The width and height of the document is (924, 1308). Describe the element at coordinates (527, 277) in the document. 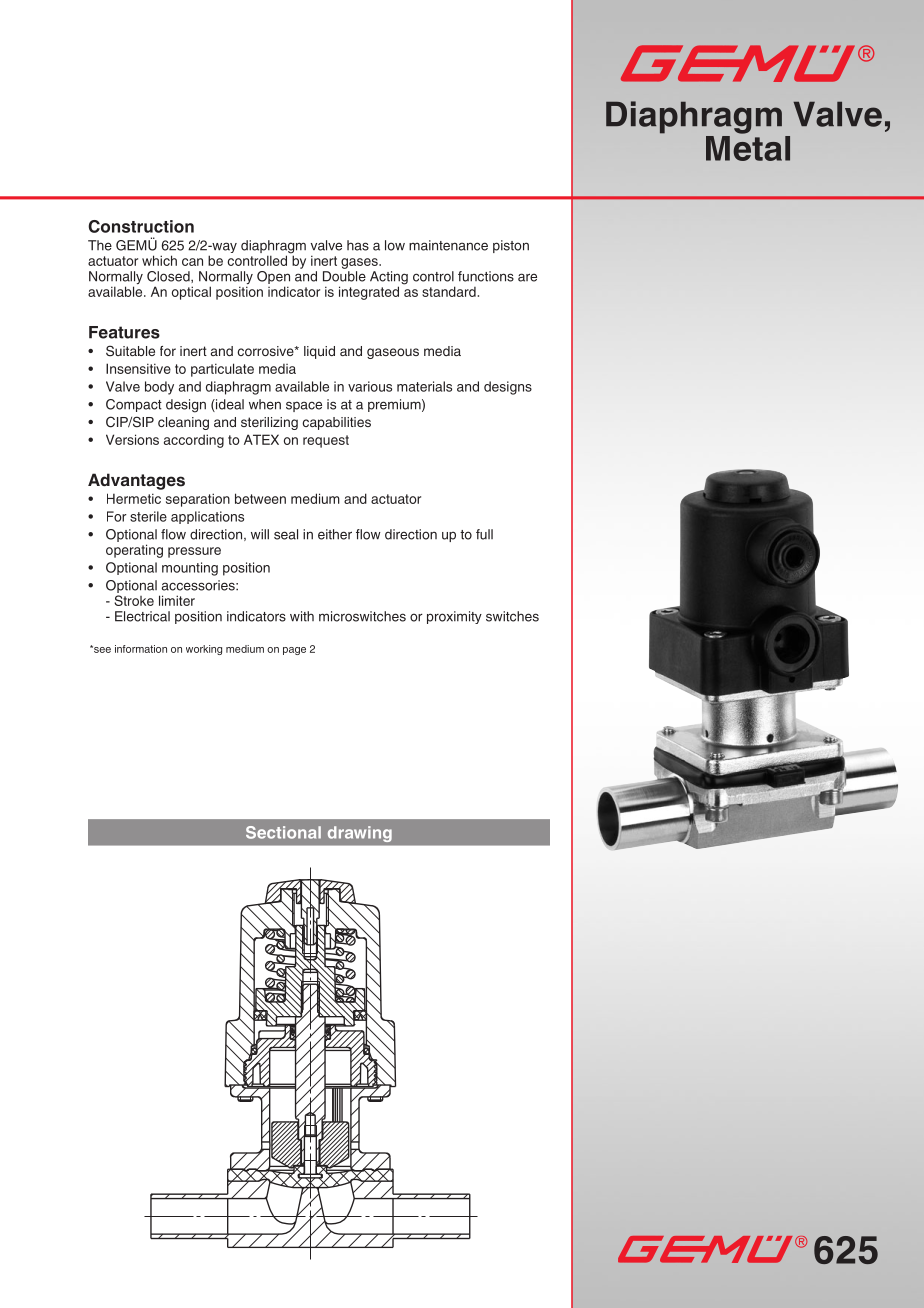

I see `are` at that location.
